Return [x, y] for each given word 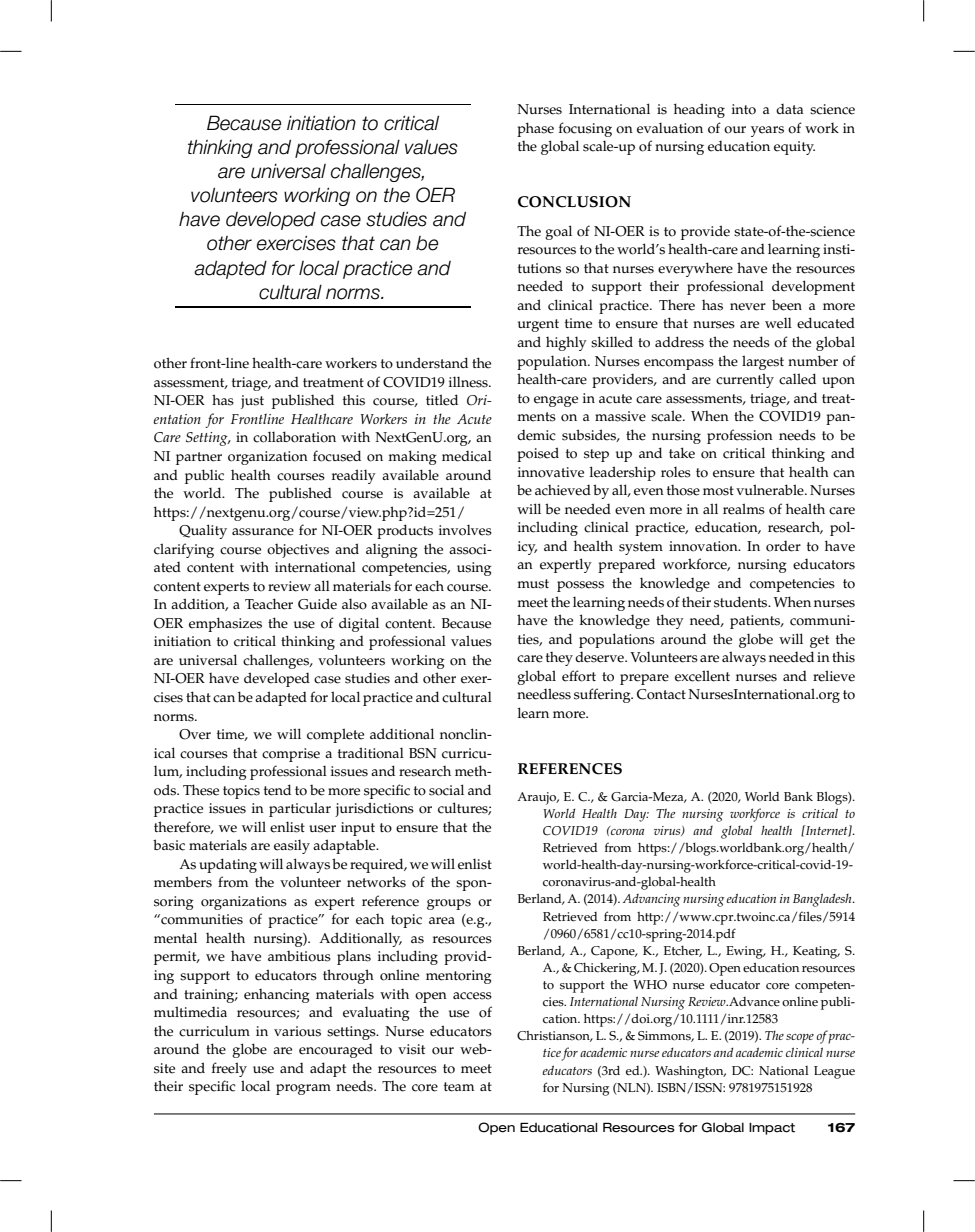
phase [535, 129]
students [742, 602]
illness [469, 382]
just [252, 402]
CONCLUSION [574, 202]
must [533, 584]
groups [449, 904]
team [459, 1087]
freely [229, 1069]
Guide [317, 604]
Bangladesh [823, 900]
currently [745, 380]
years [767, 131]
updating [228, 865]
